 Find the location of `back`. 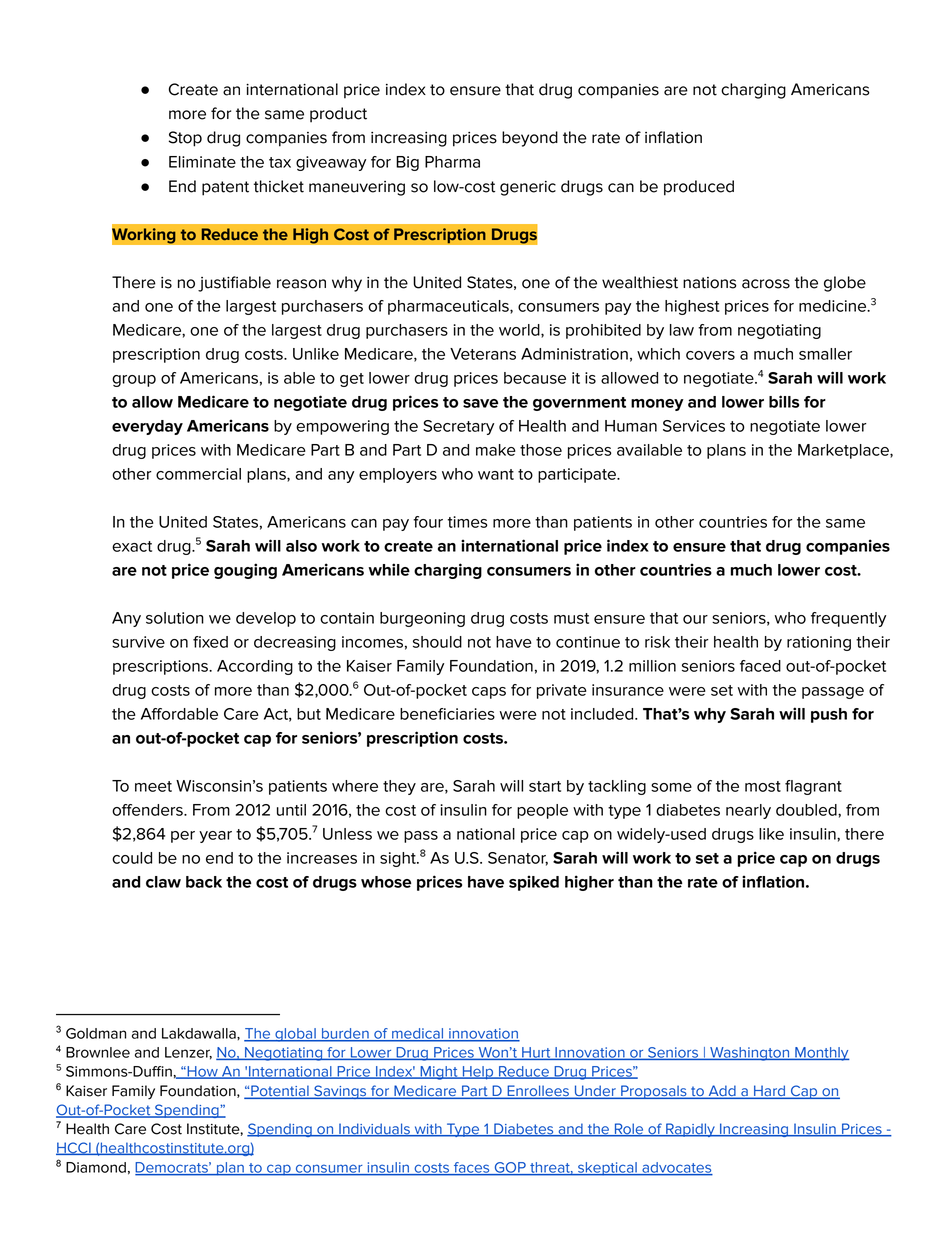

back is located at coordinates (204, 882).
